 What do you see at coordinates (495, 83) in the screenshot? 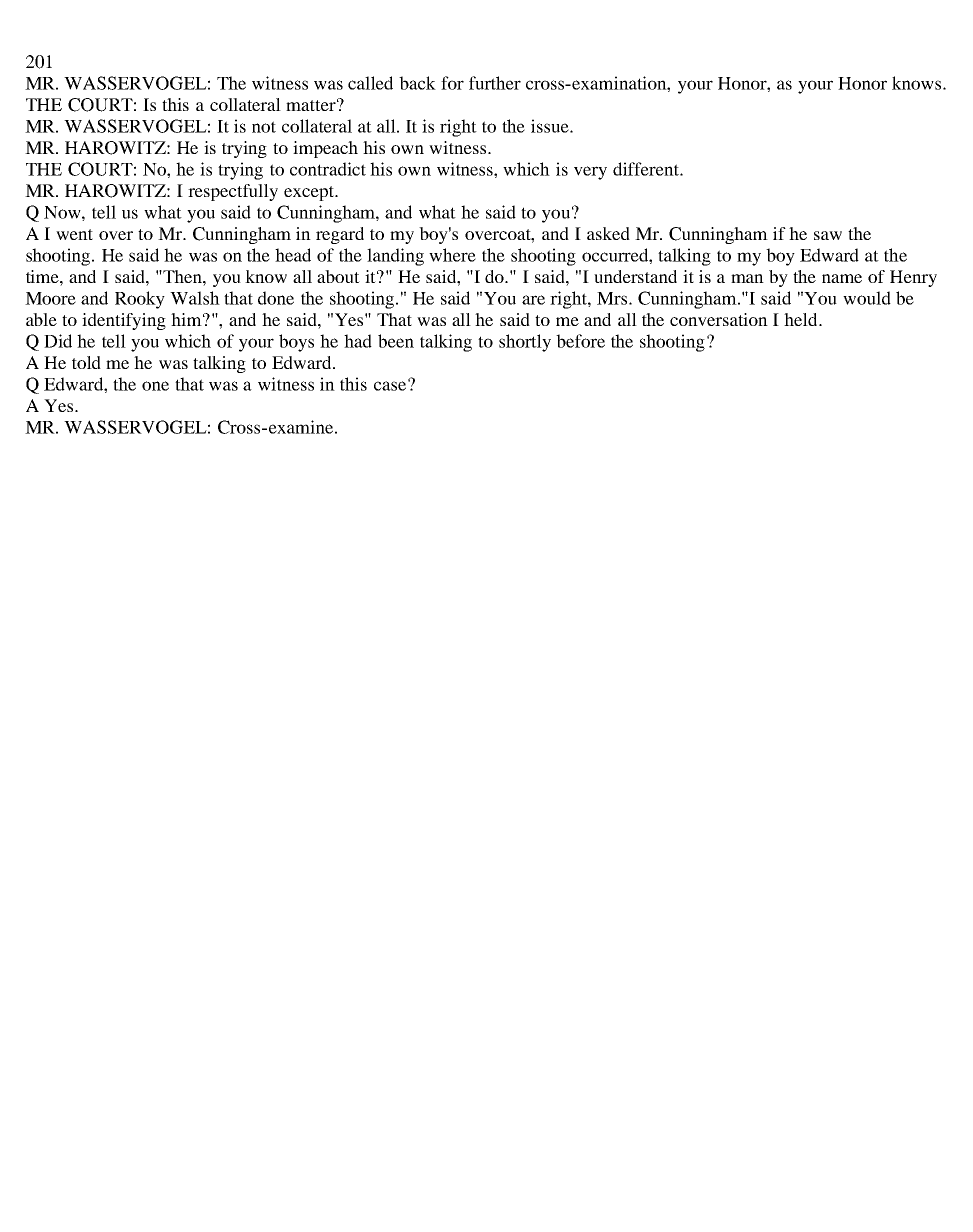
I see `further` at bounding box center [495, 83].
